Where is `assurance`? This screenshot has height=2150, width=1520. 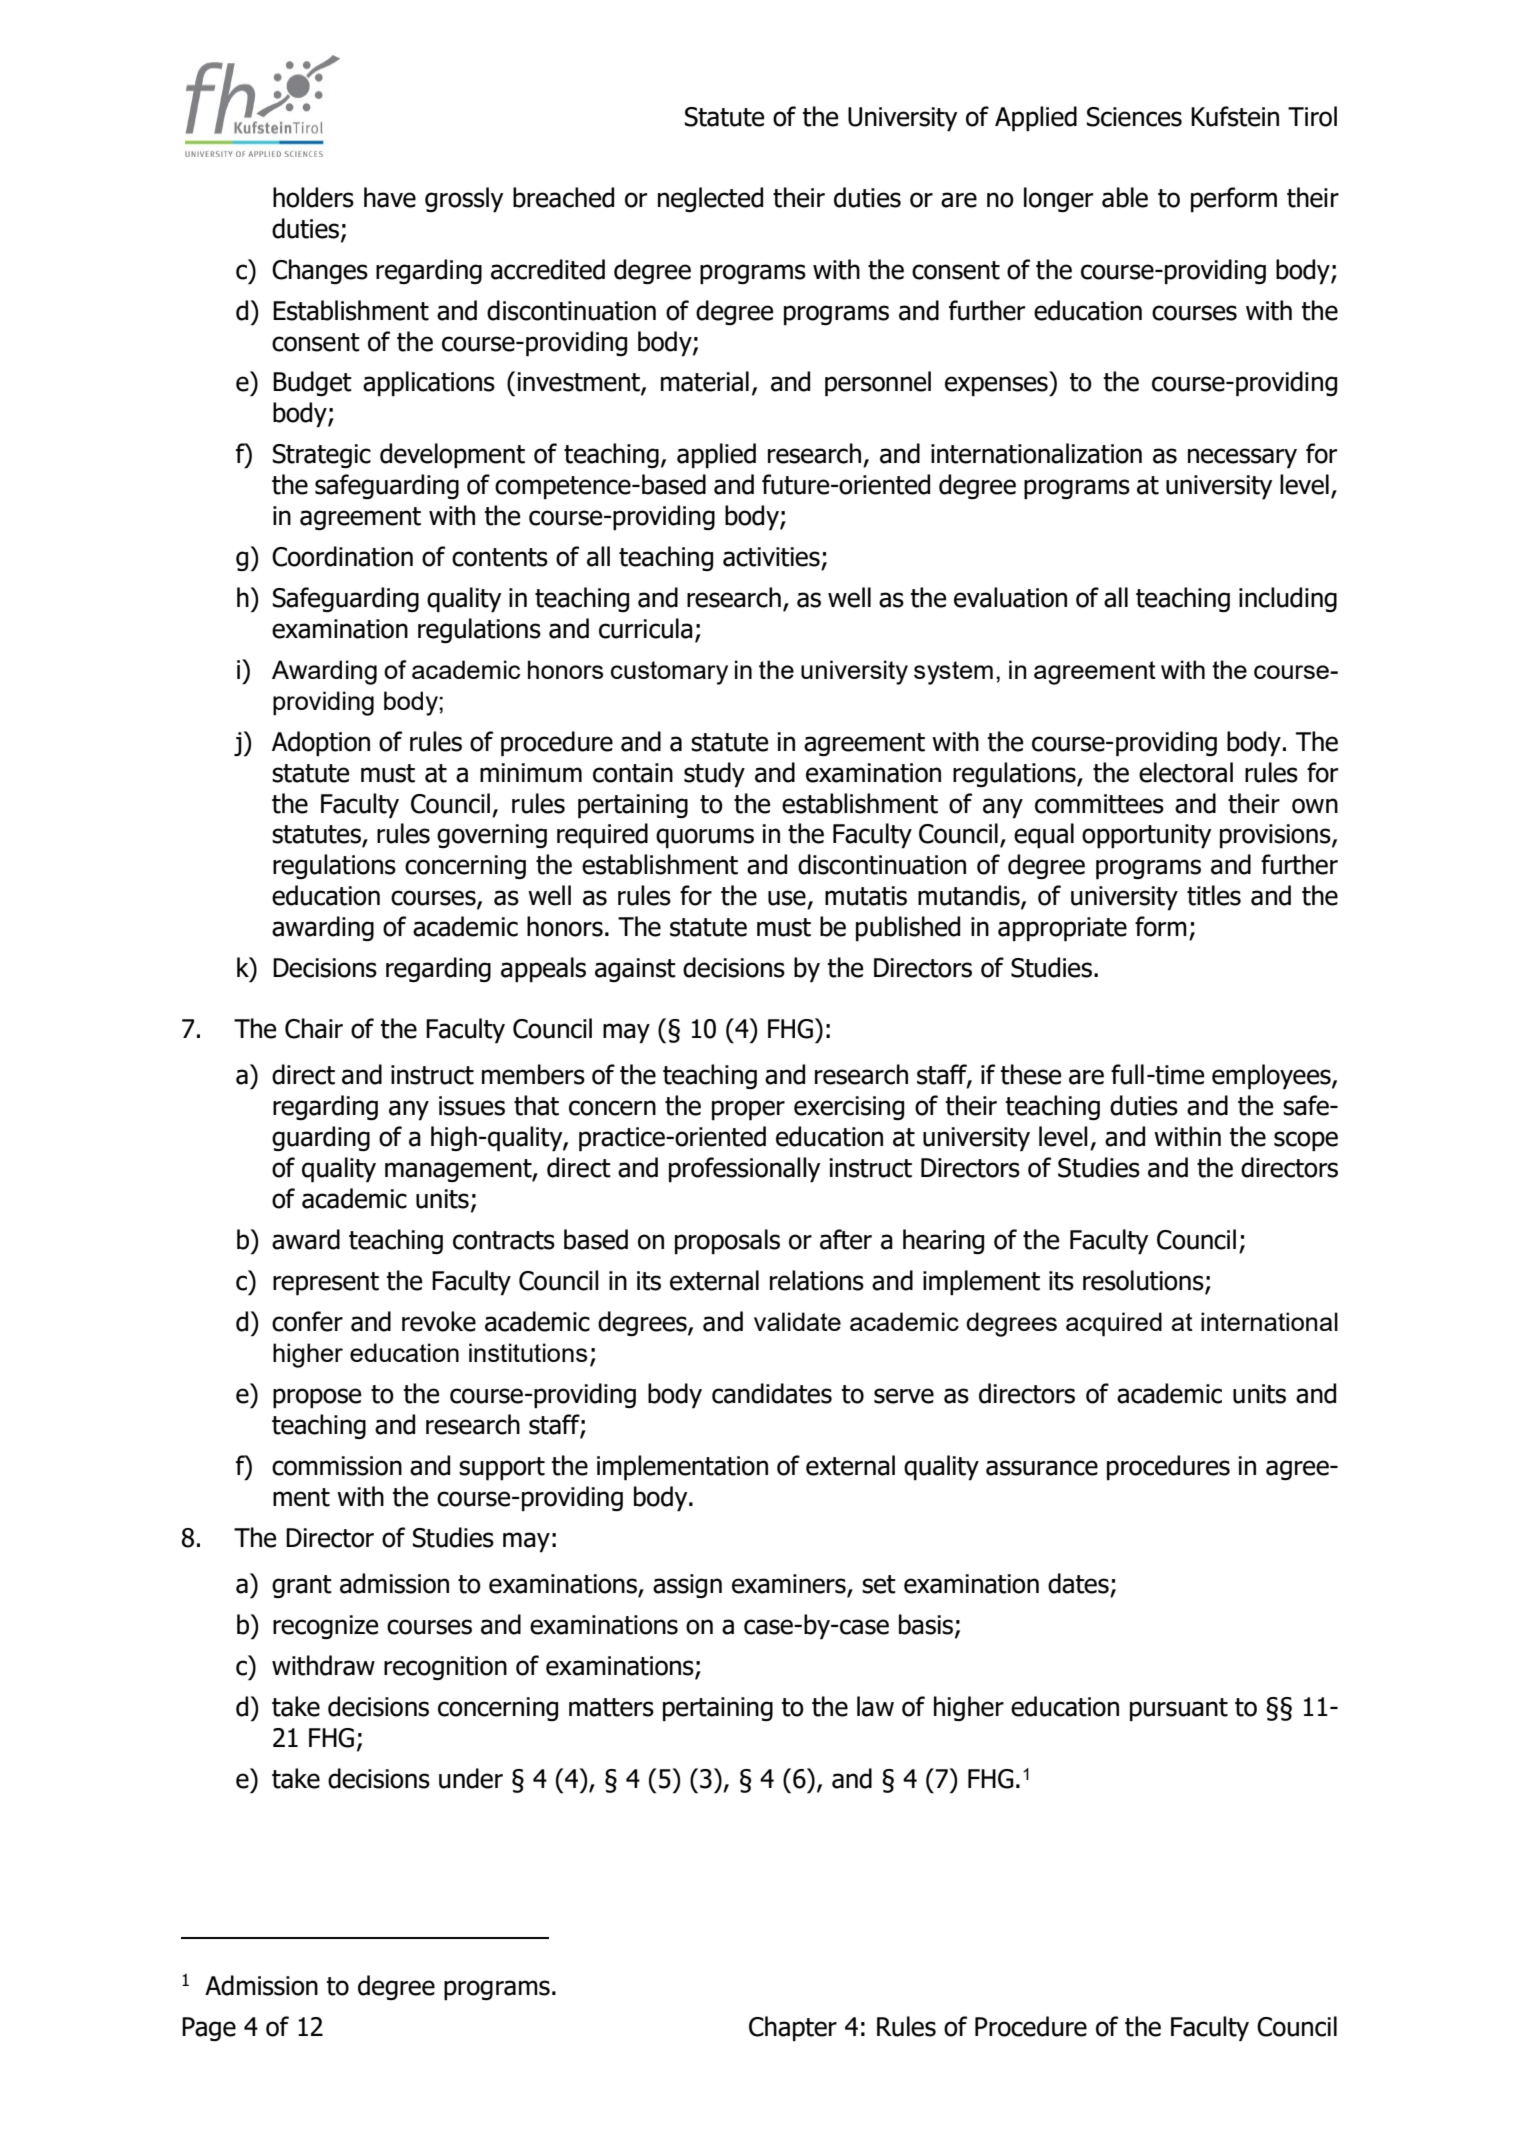
assurance is located at coordinates (1042, 1468).
